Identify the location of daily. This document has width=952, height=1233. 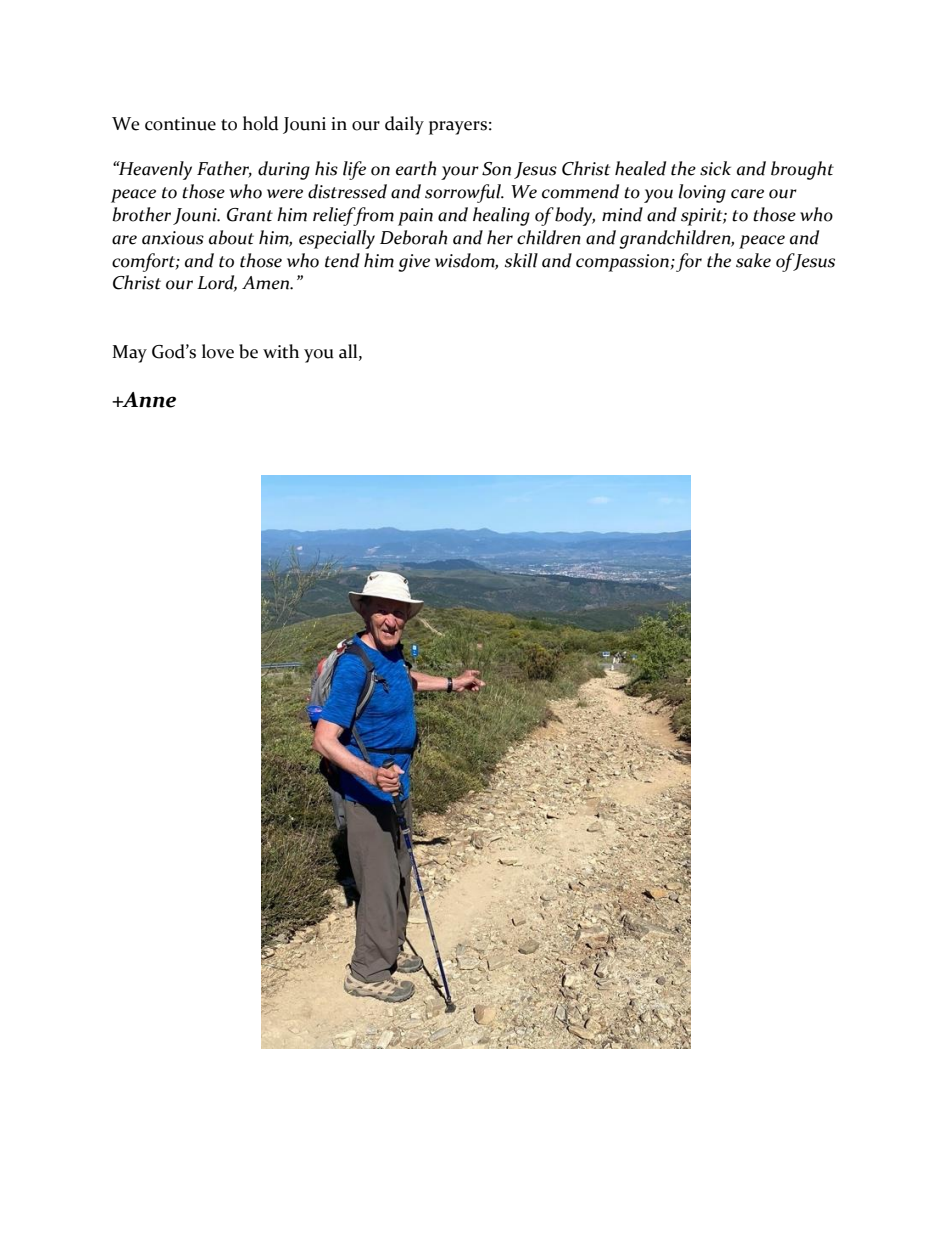
(404, 125).
